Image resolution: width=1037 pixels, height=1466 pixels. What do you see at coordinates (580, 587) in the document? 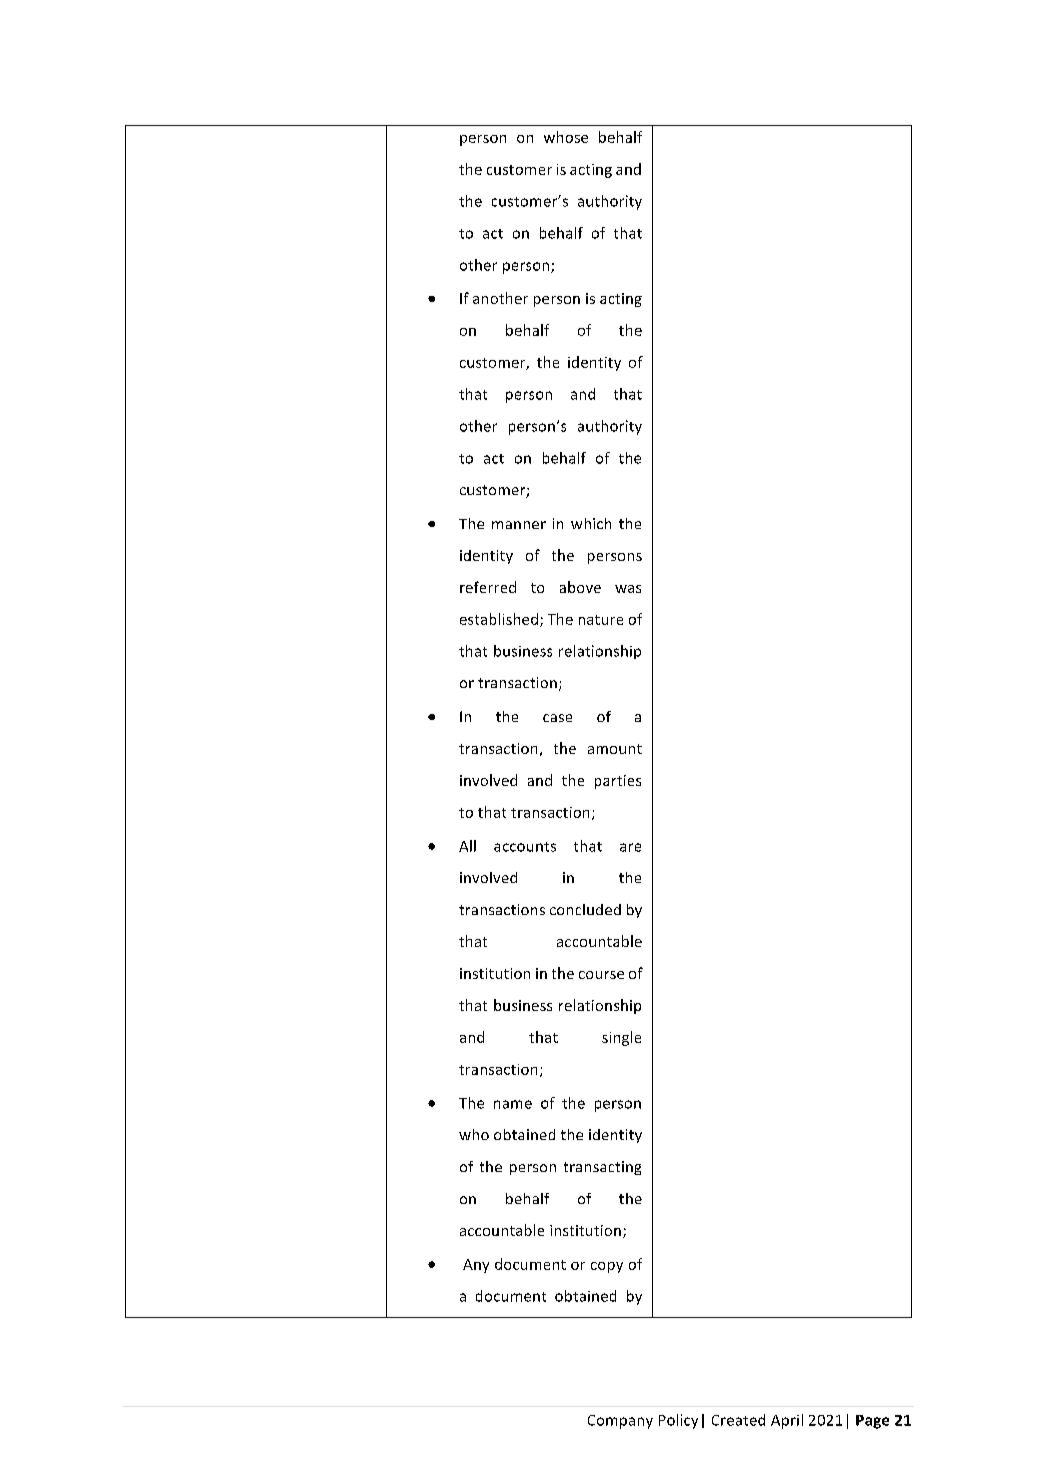
I see `above` at bounding box center [580, 587].
